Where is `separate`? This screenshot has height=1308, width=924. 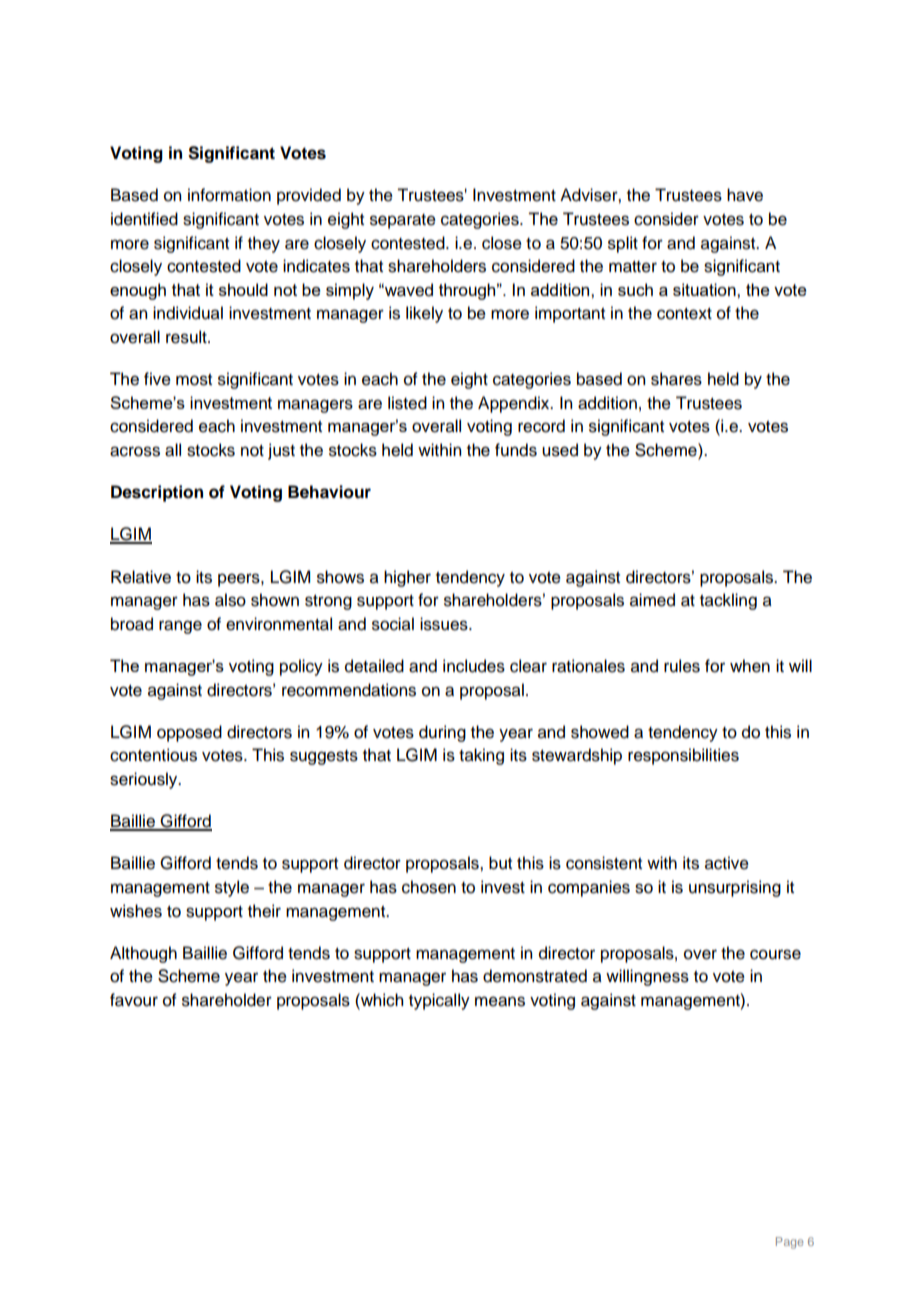
separate is located at coordinates (403, 221).
